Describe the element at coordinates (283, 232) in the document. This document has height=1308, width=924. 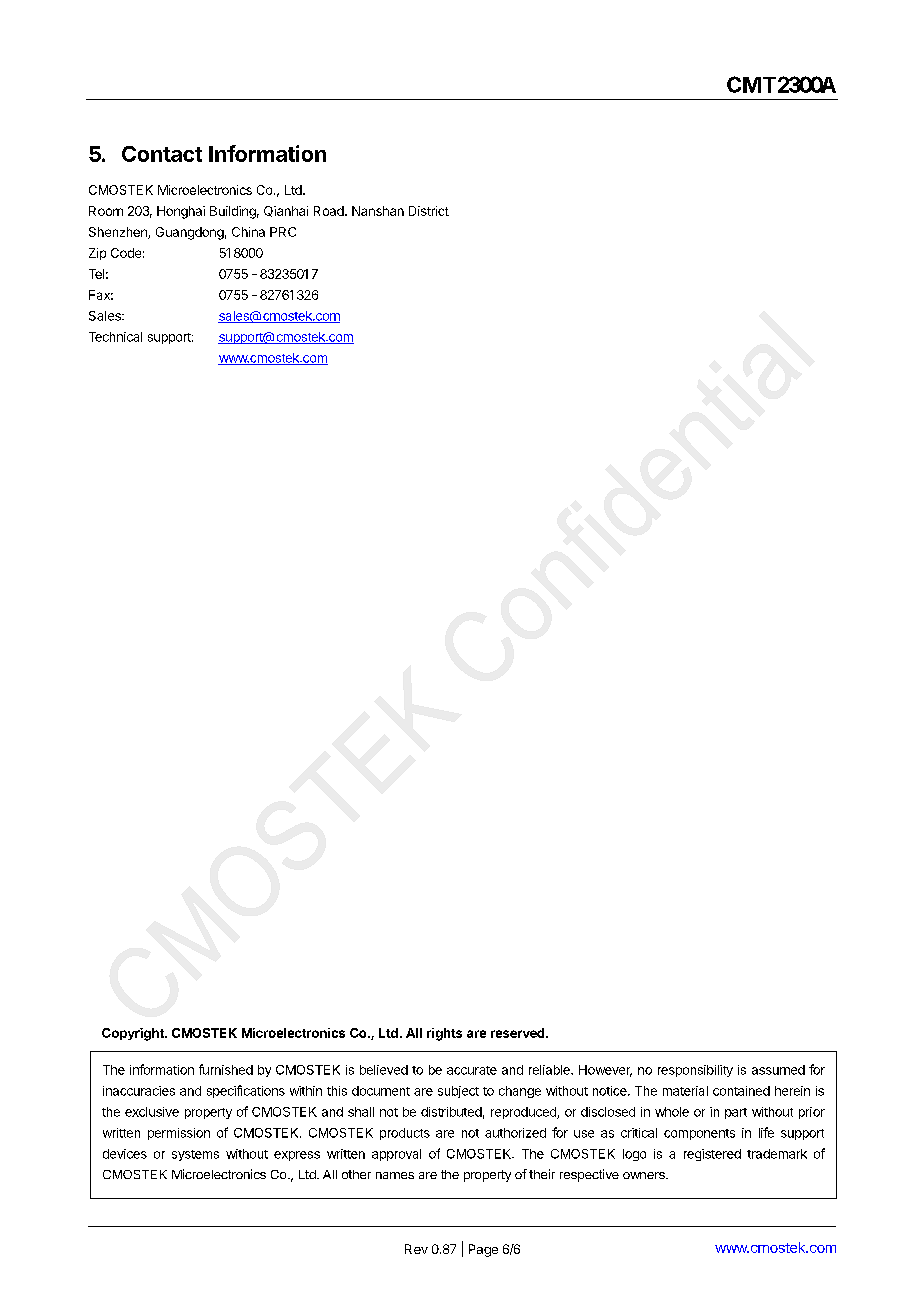
I see `PRC` at that location.
